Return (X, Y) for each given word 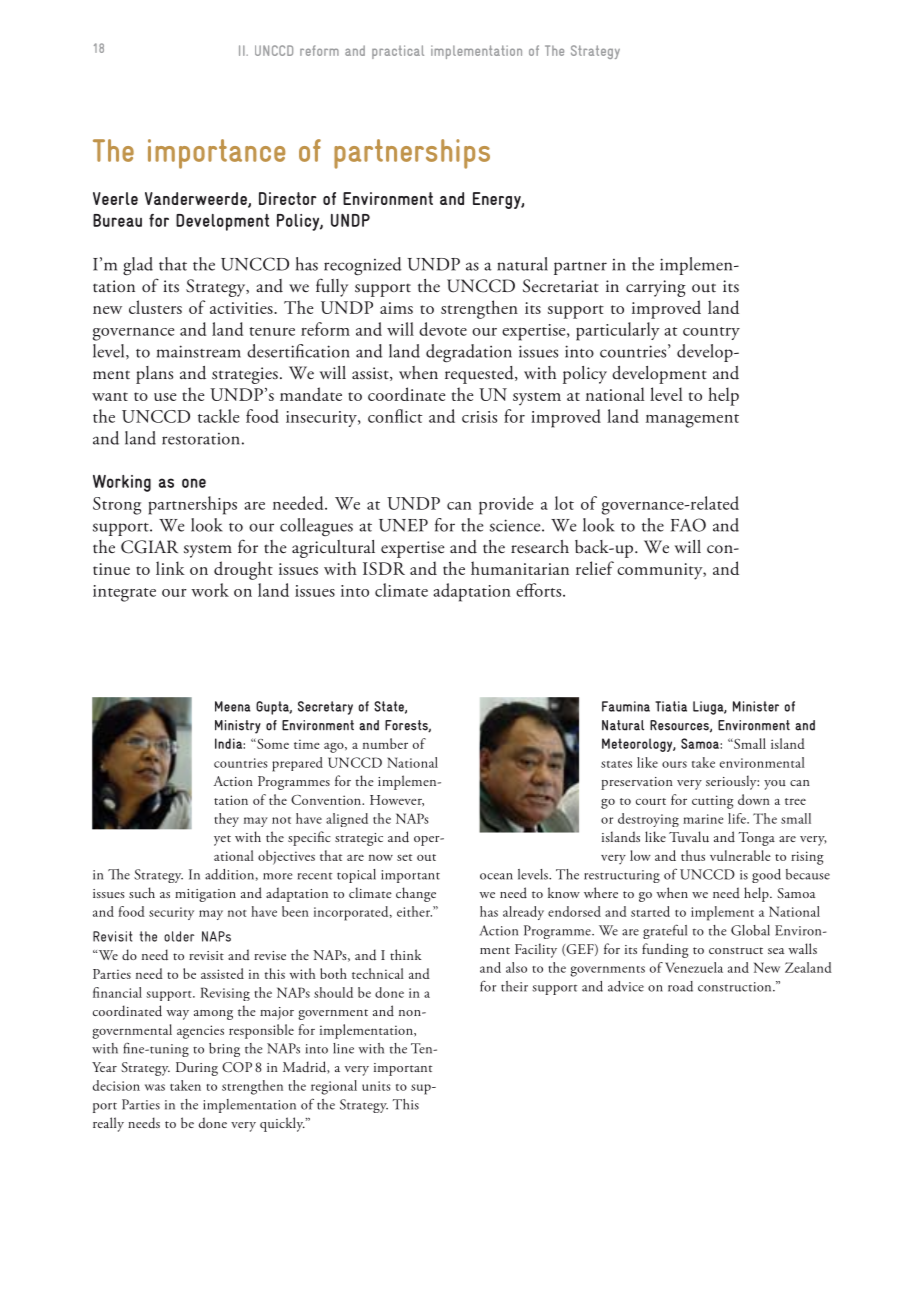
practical (398, 52)
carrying (656, 288)
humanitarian (520, 568)
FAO (688, 525)
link (170, 568)
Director (288, 198)
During (197, 1069)
